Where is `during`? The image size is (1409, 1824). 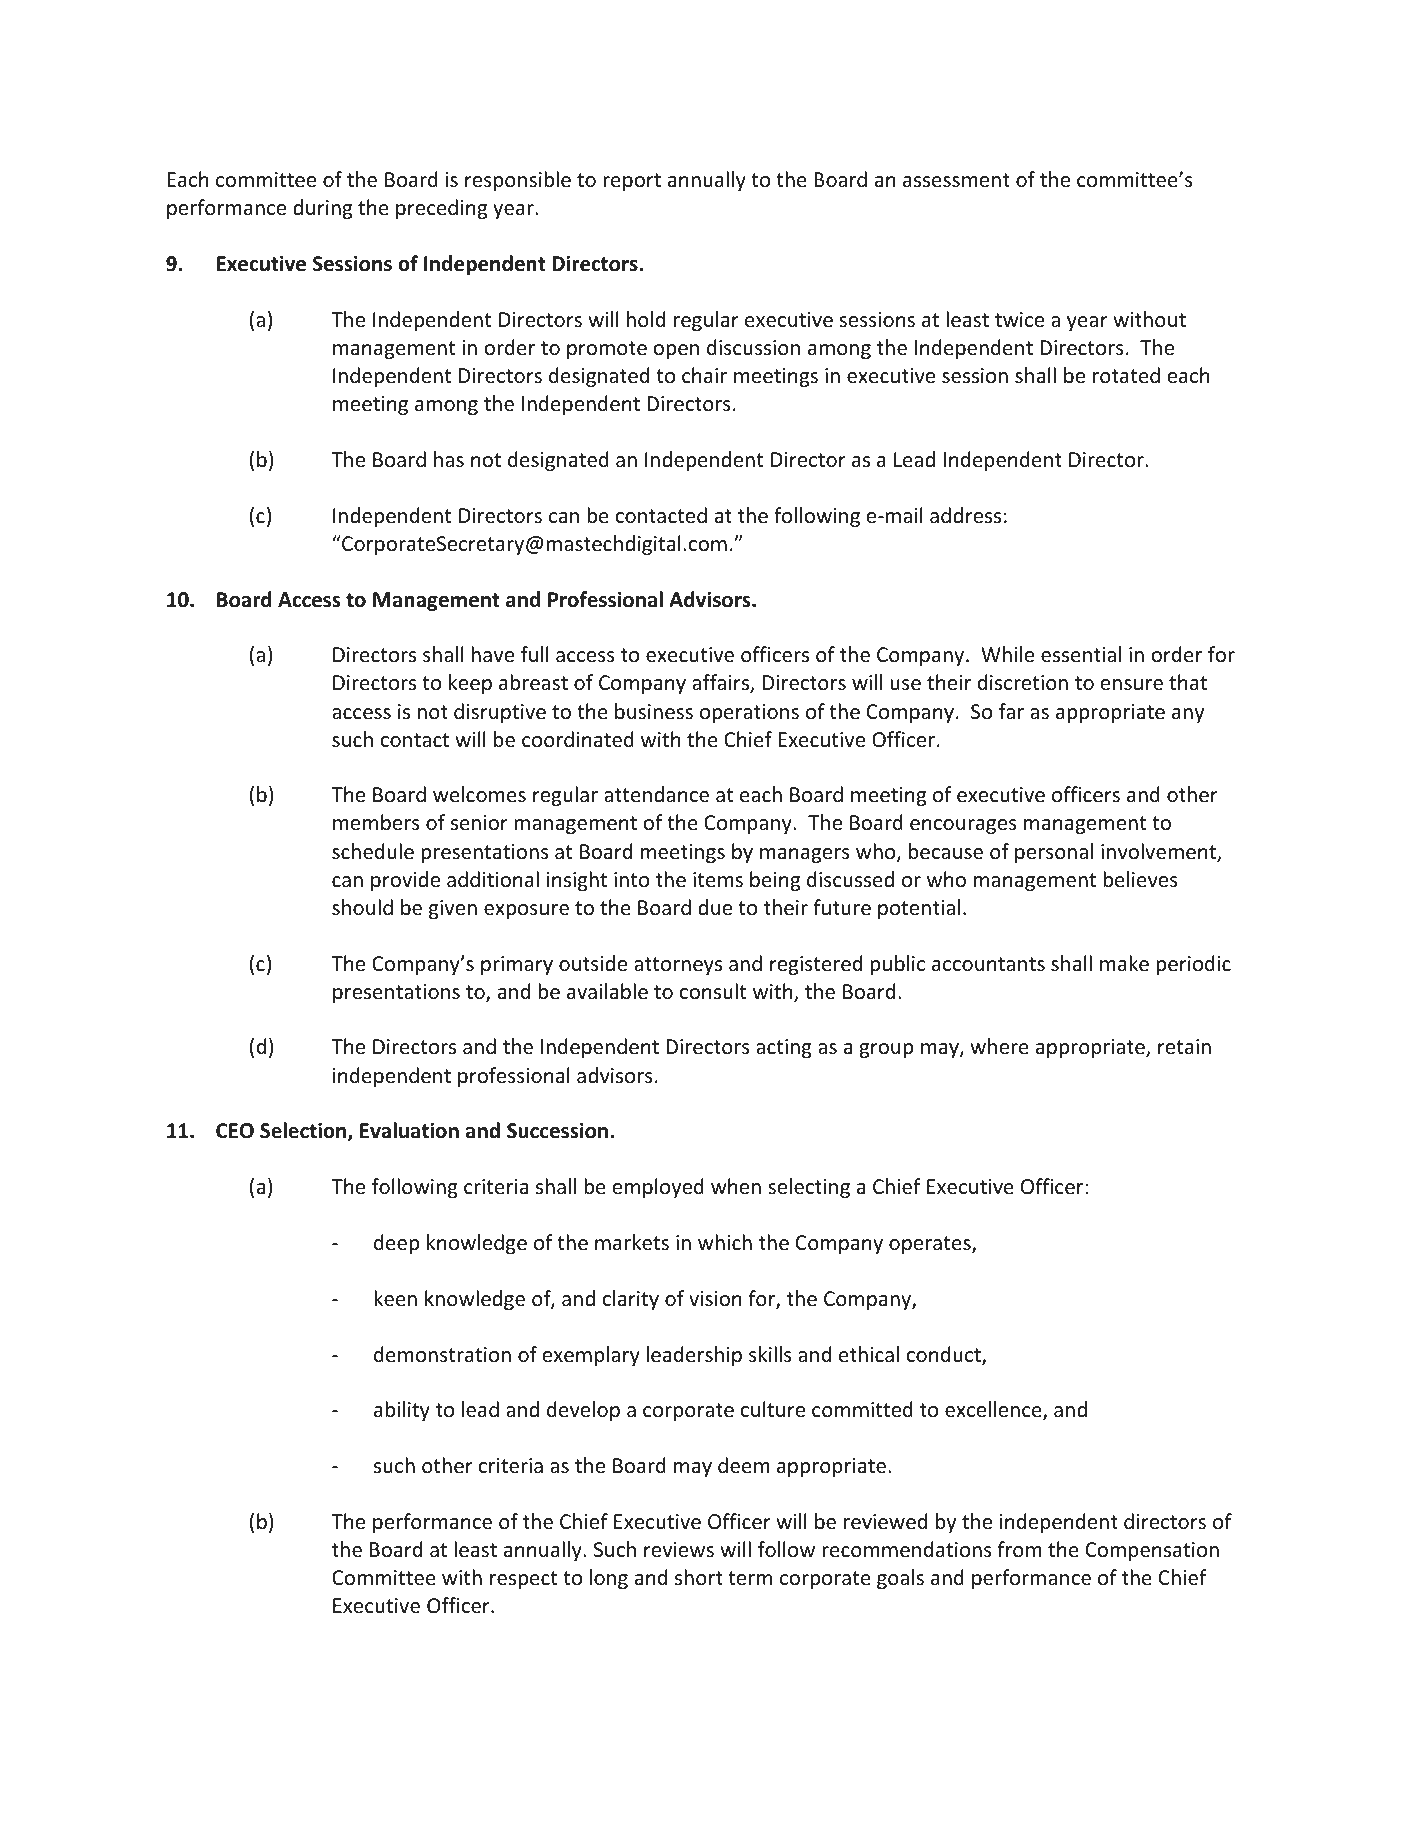 during is located at coordinates (322, 209).
